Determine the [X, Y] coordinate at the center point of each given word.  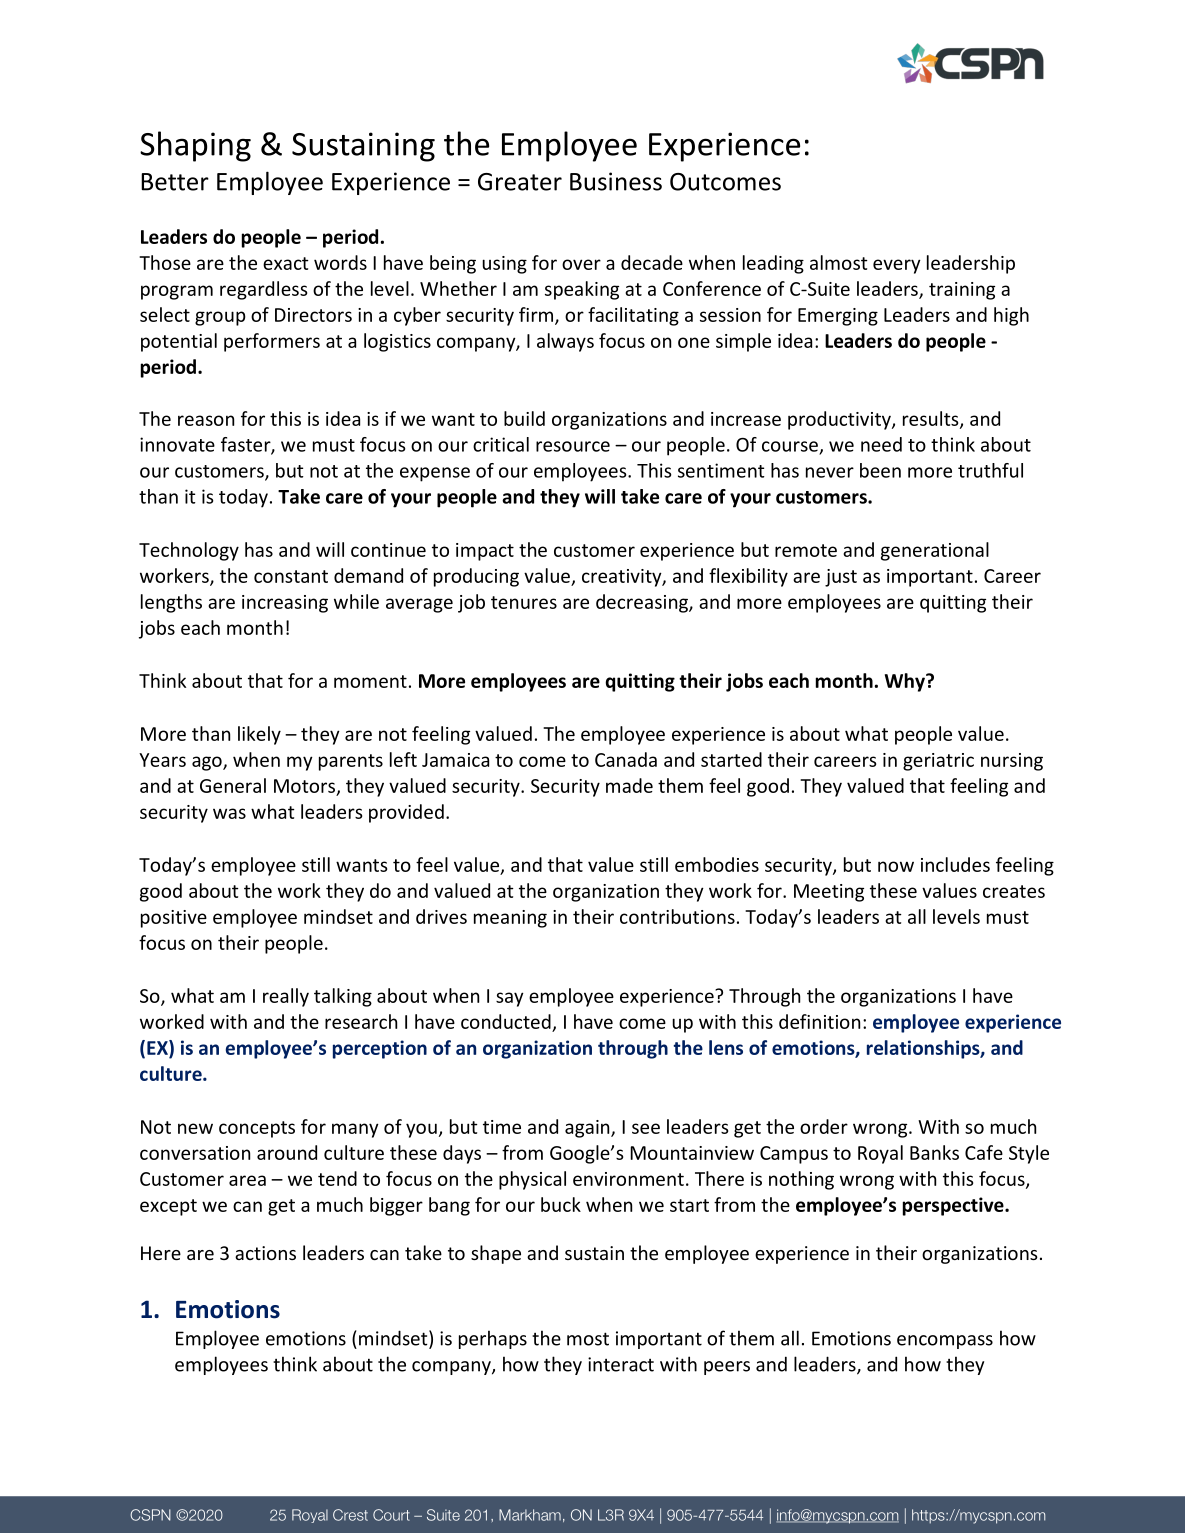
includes [955, 864]
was [229, 813]
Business [616, 181]
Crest [350, 1515]
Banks [934, 1152]
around [287, 1152]
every [897, 266]
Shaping [195, 146]
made [629, 785]
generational [935, 551]
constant [291, 576]
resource [573, 446]
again [588, 1129]
